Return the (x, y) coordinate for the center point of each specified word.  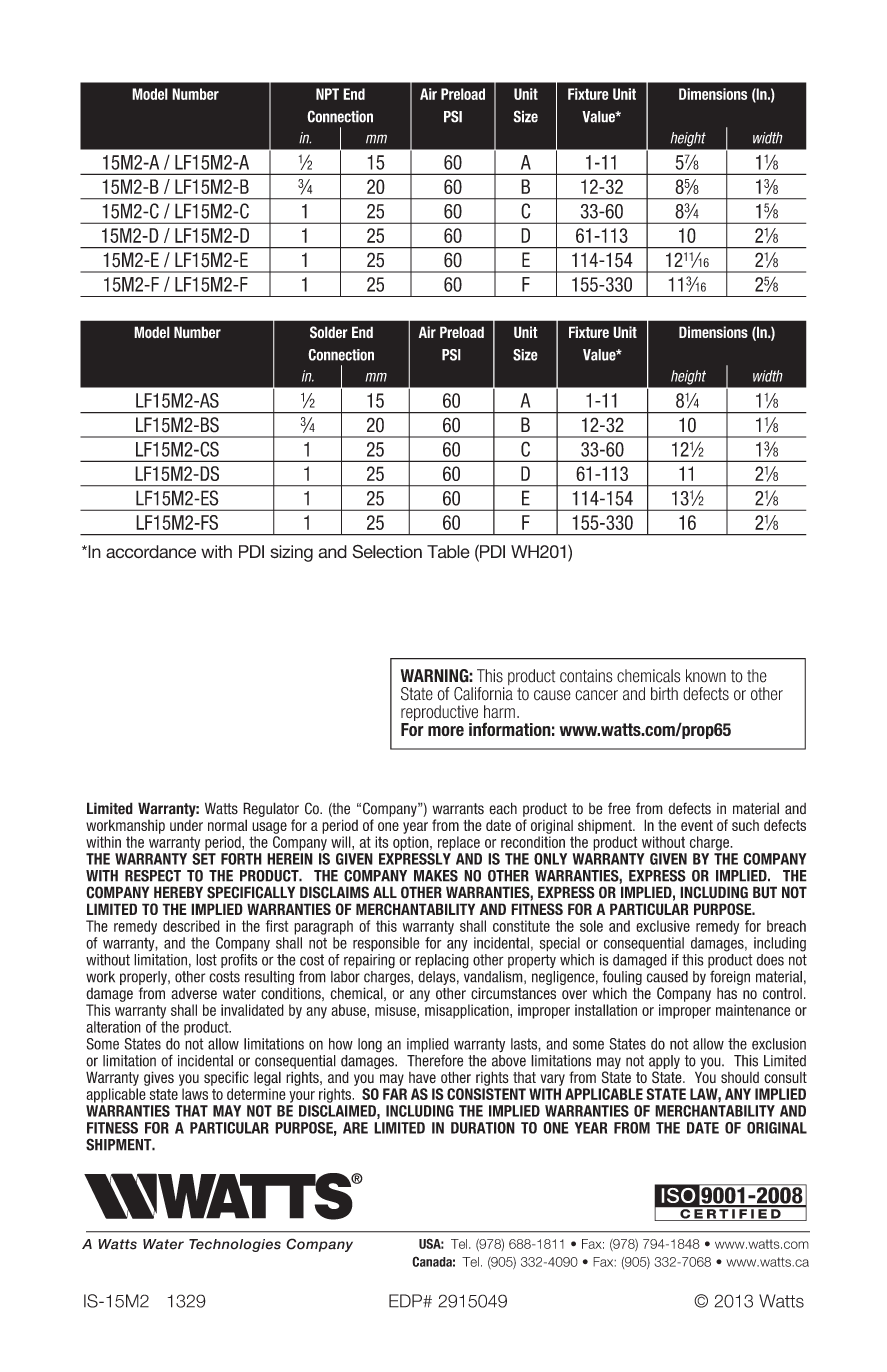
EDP (406, 1301)
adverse (194, 993)
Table (448, 551)
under (186, 825)
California (483, 694)
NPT (327, 94)
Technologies (235, 1245)
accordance (151, 552)
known (706, 676)
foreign (730, 977)
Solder (329, 332)
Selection (387, 551)
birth (664, 694)
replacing (442, 961)
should (740, 1077)
